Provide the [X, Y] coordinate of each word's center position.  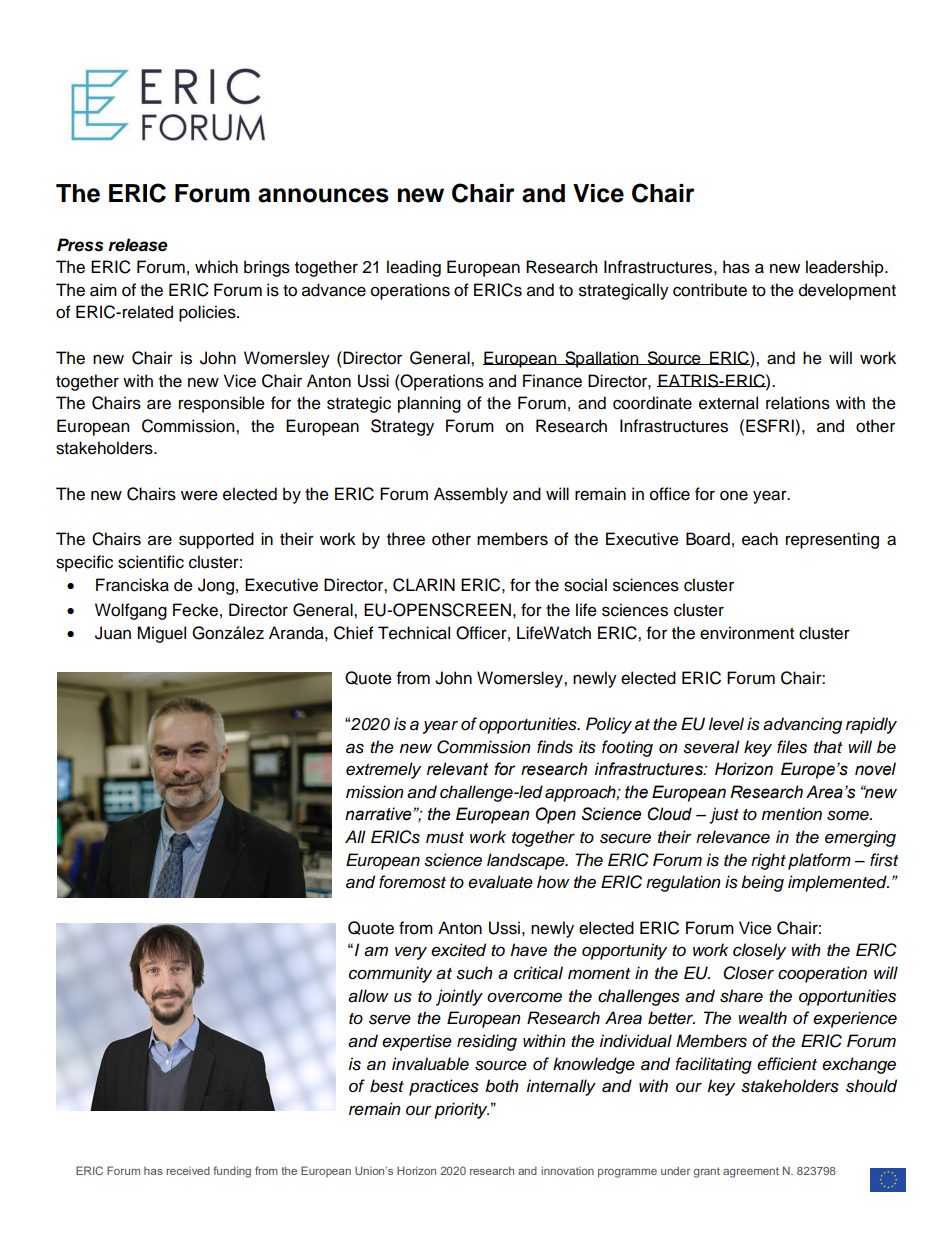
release [138, 245]
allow [368, 996]
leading [414, 268]
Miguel [161, 634]
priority [461, 1110]
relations [798, 403]
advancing [802, 725]
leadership [846, 268]
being [762, 883]
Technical [414, 633]
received [188, 1170]
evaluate [500, 882]
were [199, 495]
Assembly [471, 495]
